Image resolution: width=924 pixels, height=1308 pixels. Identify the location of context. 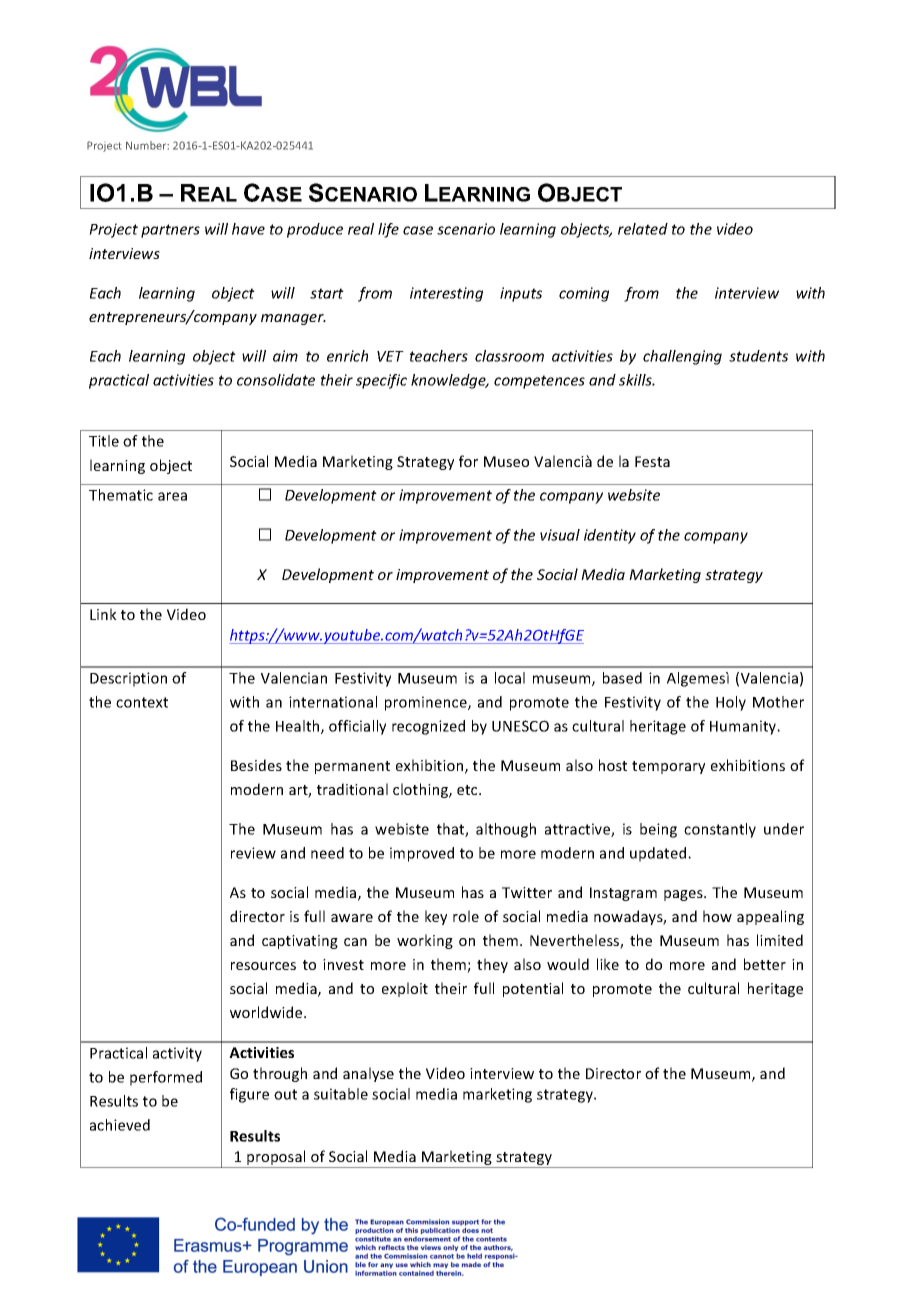
(142, 702).
